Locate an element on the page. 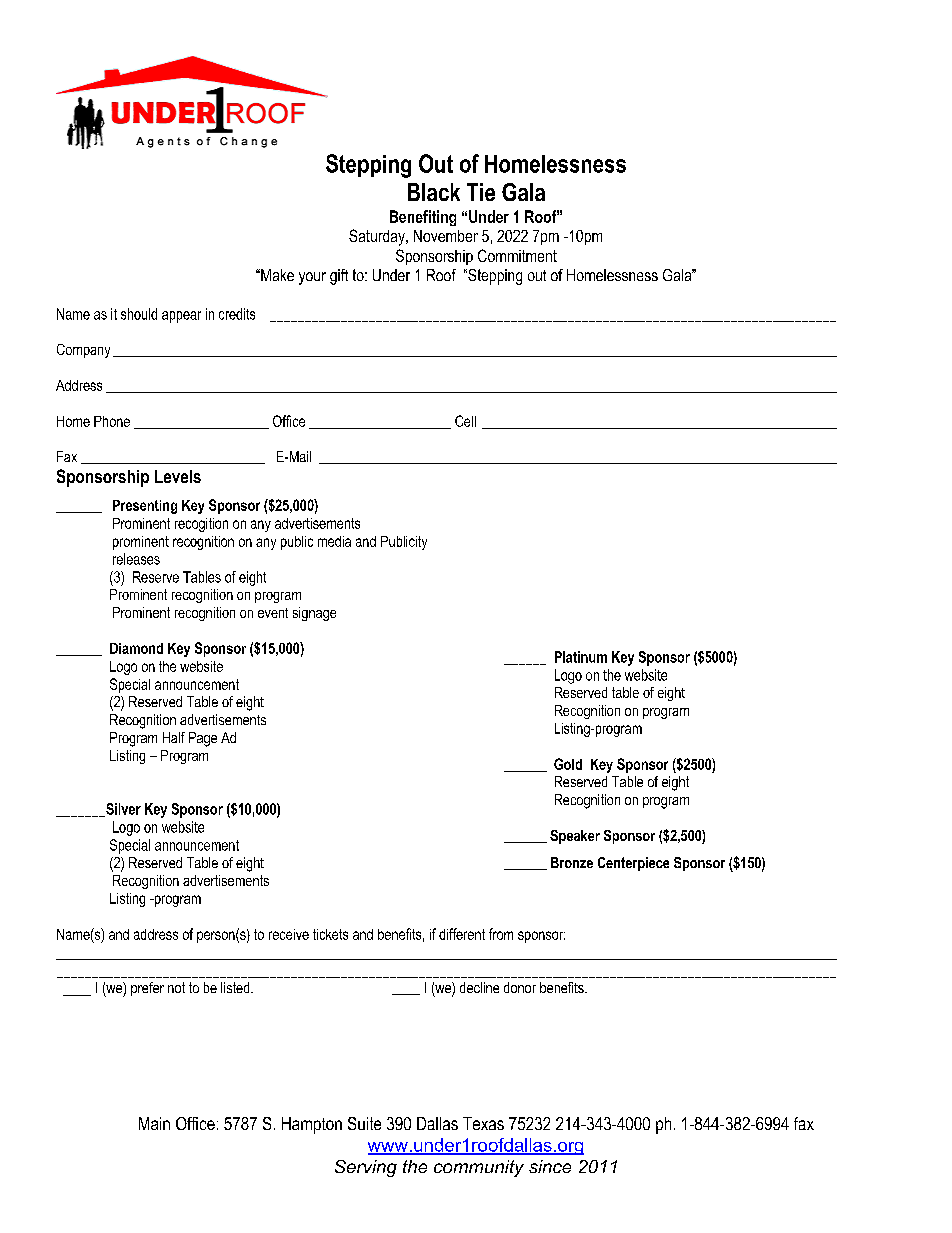 The image size is (952, 1233). Suite is located at coordinates (364, 1123).
